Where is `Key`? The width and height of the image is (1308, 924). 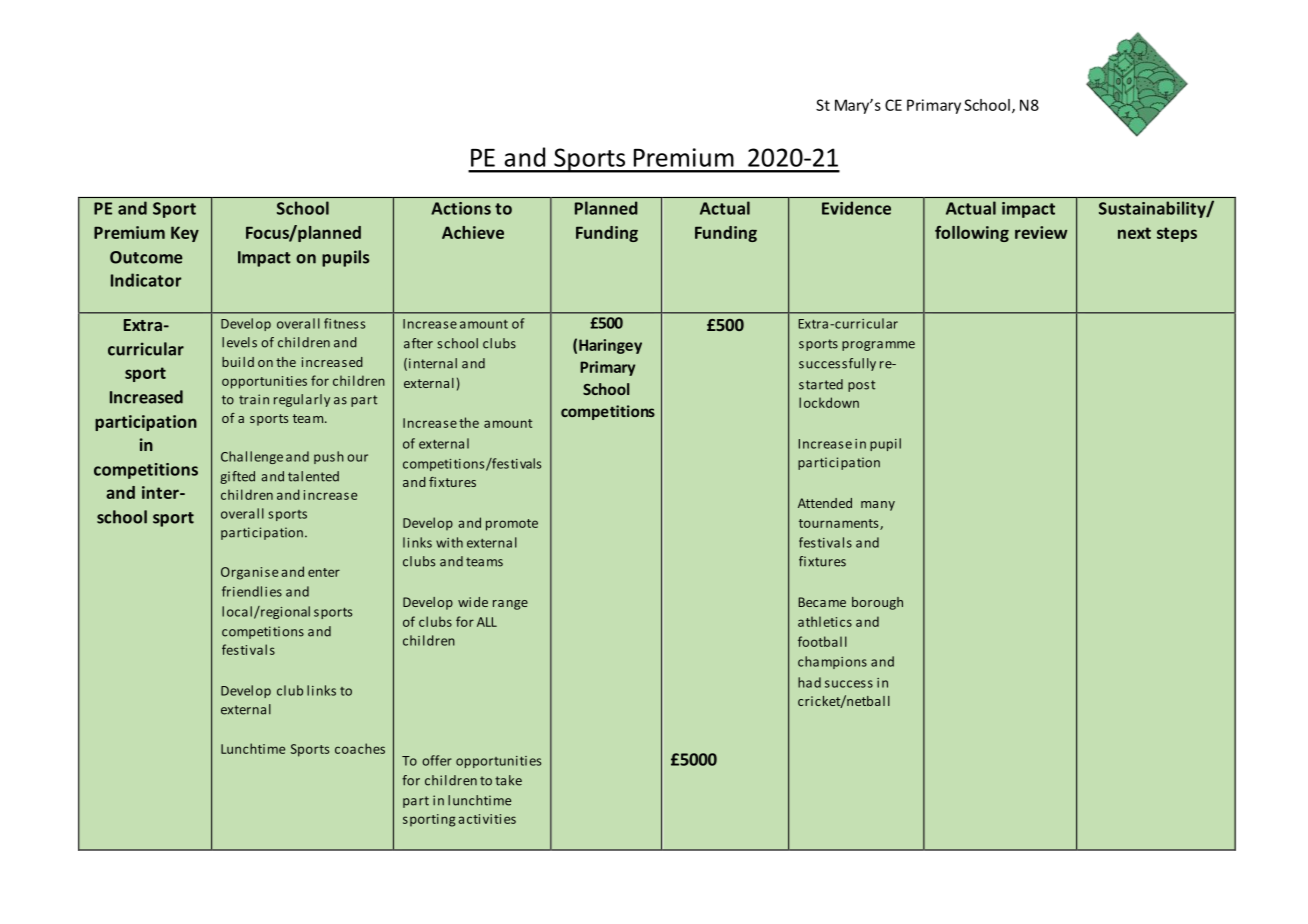
Key is located at coordinates (185, 234).
